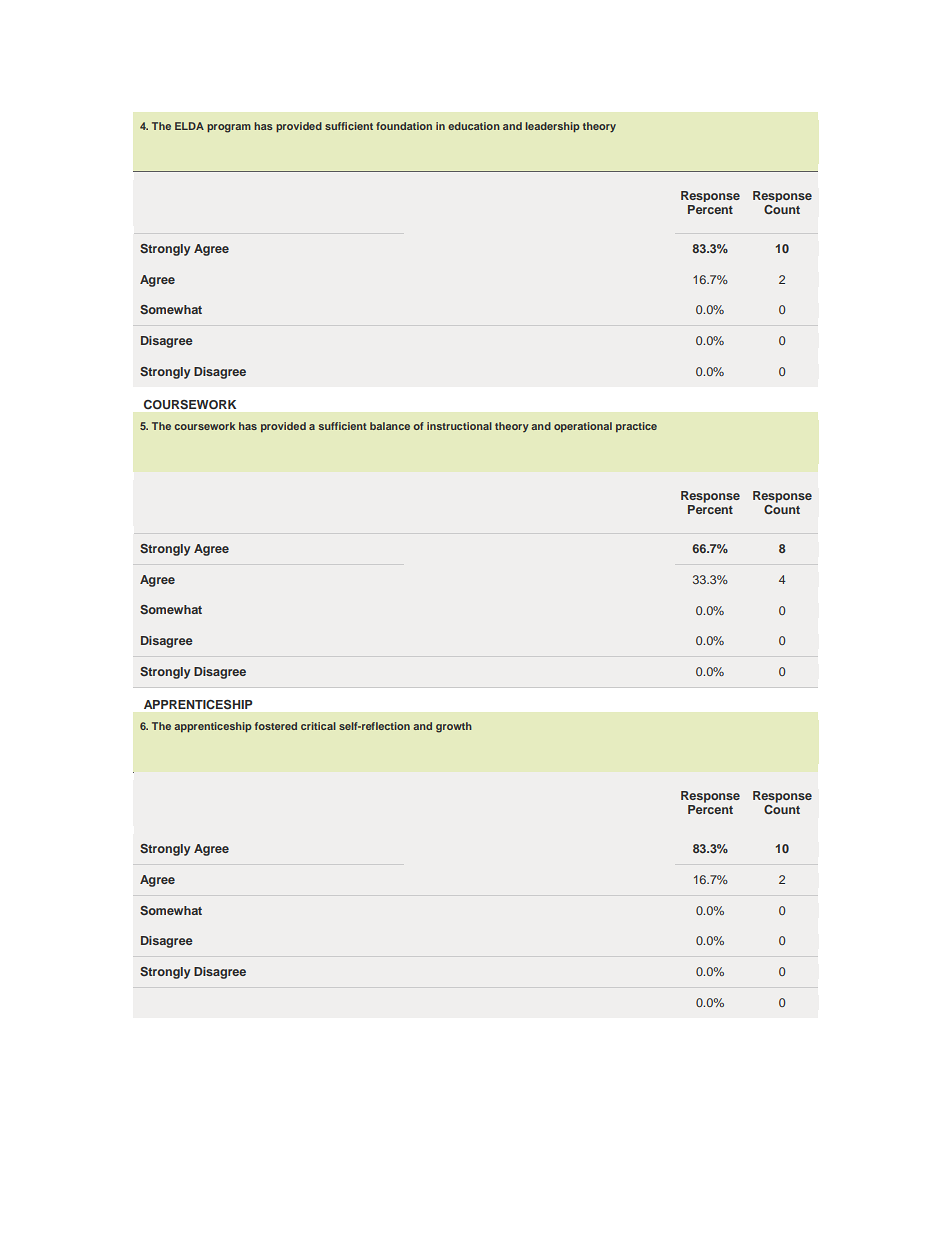  Describe the element at coordinates (390, 426) in the document. I see `balance` at that location.
